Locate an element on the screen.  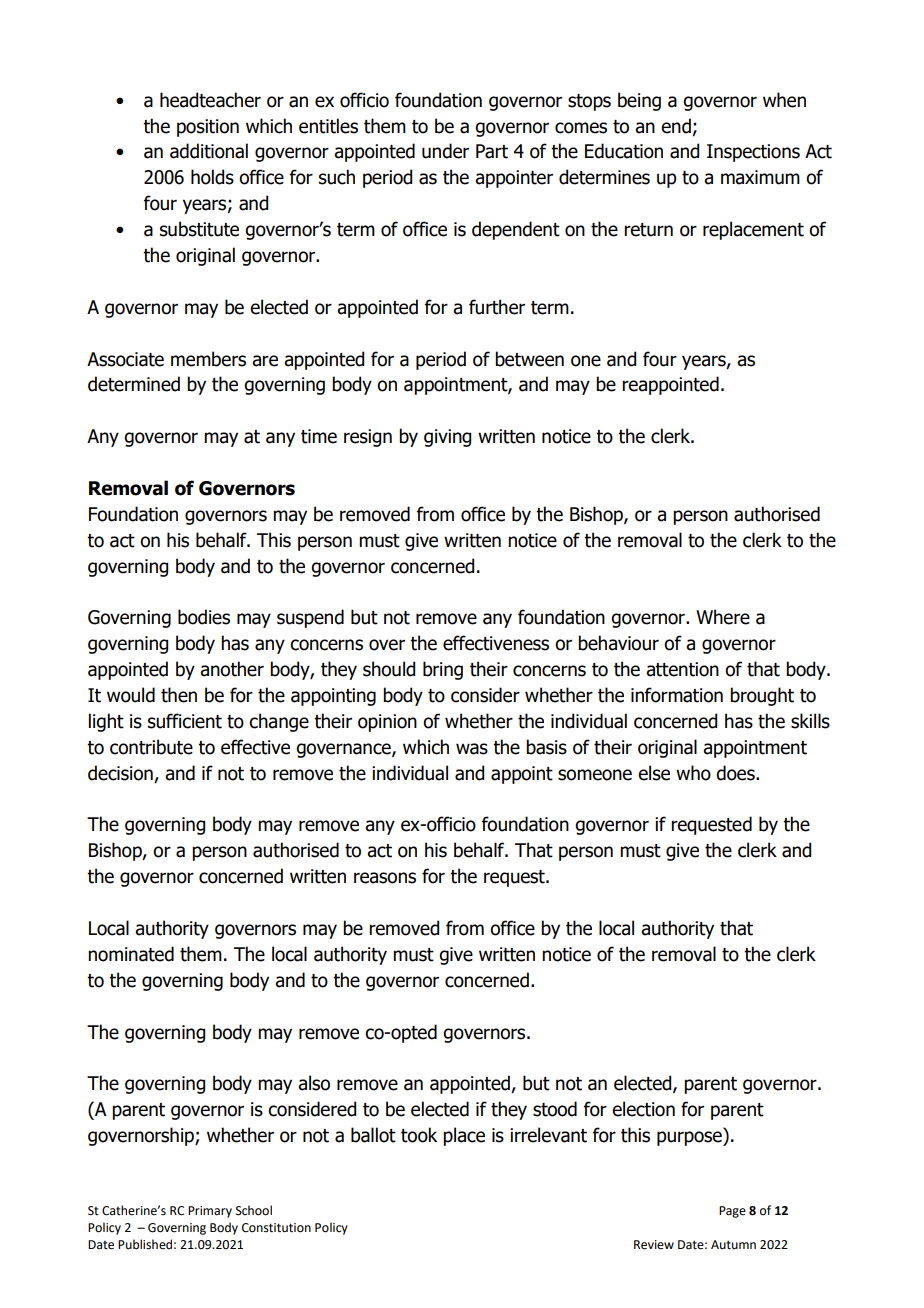
Where is located at coordinates (723, 617).
